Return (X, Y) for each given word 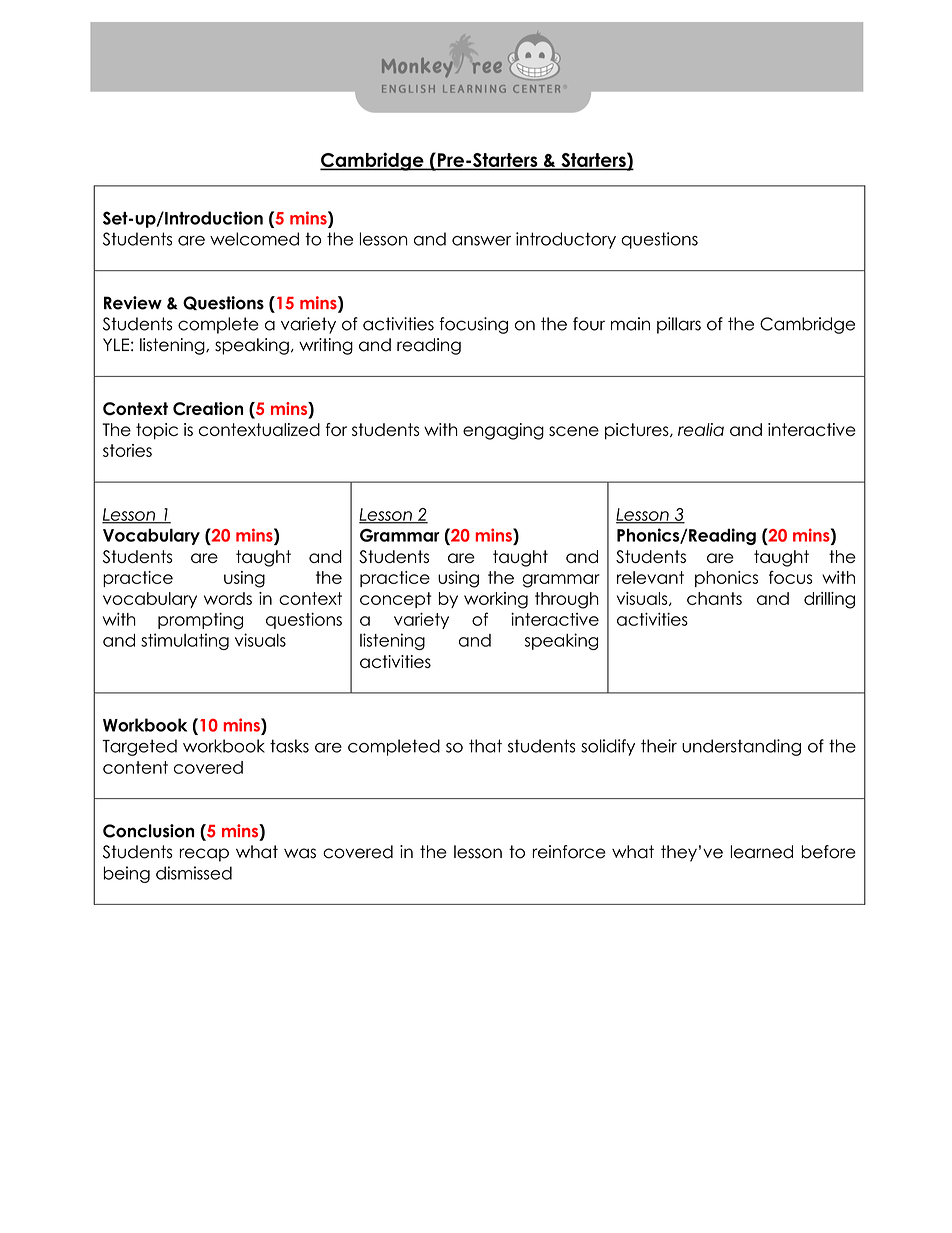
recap (204, 855)
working (496, 600)
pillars (679, 325)
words (228, 598)
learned (762, 852)
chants (714, 598)
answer (481, 241)
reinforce (569, 852)
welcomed (254, 239)
